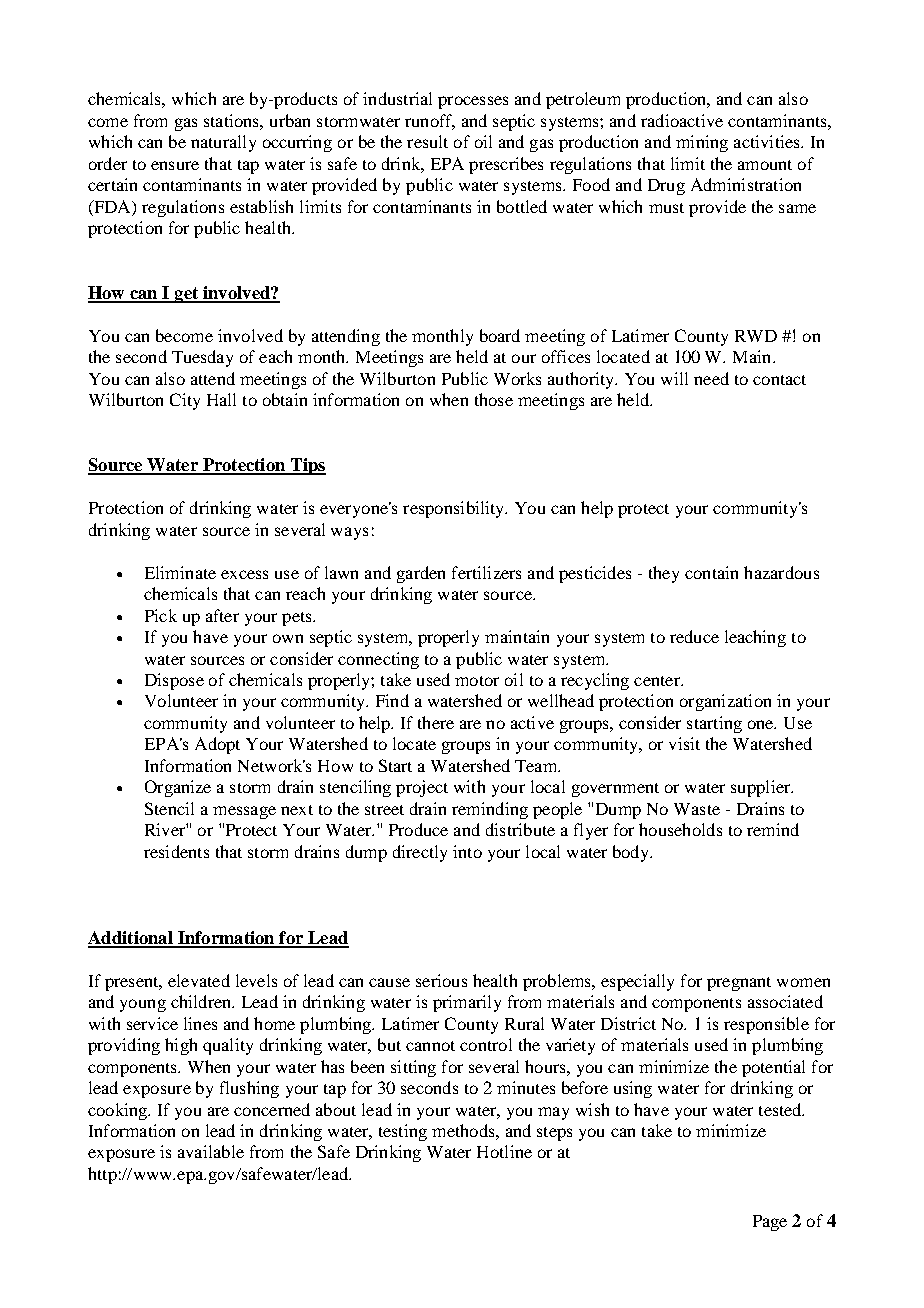 The image size is (924, 1308). I want to click on reduce, so click(694, 636).
